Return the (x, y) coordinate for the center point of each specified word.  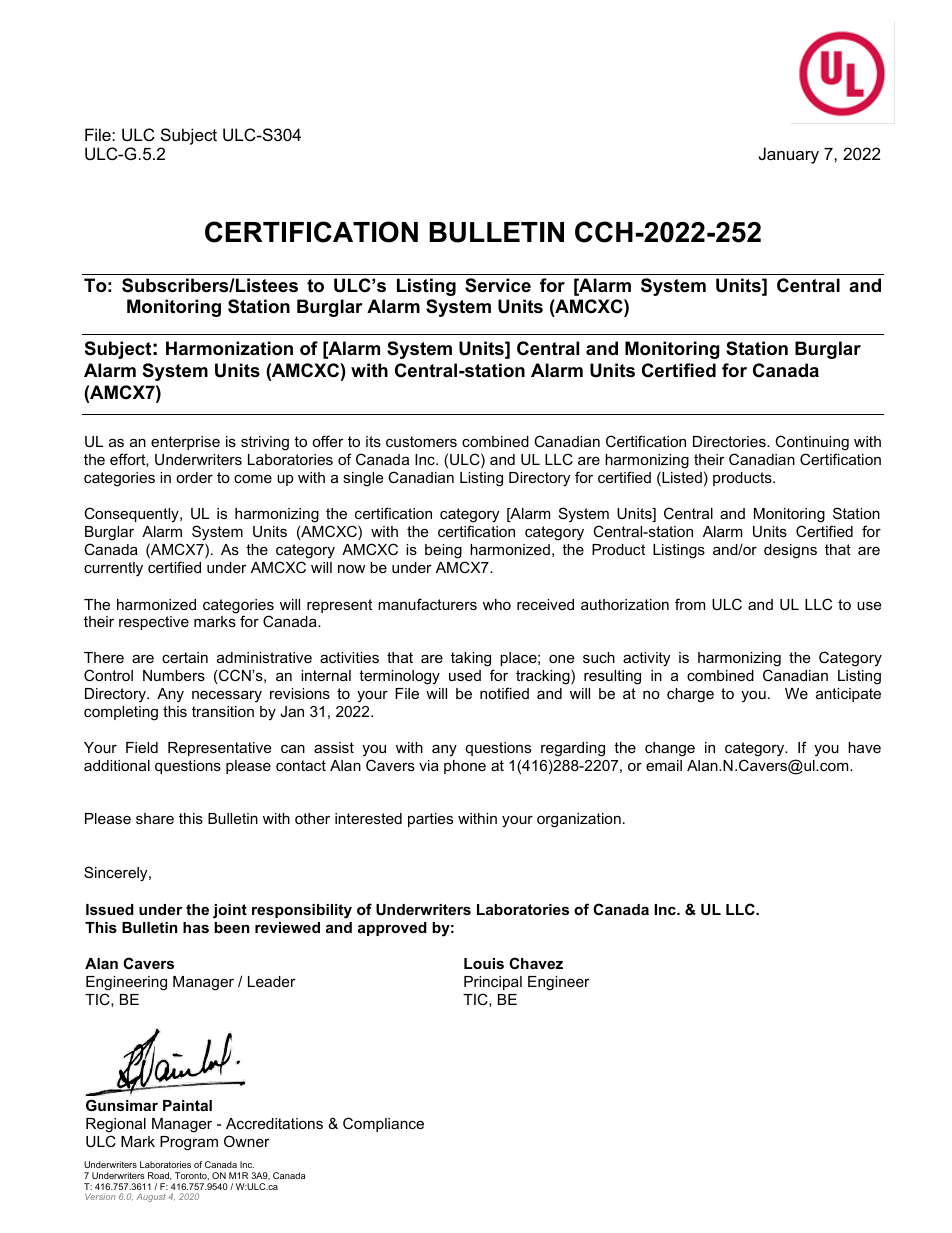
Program (189, 1143)
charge (690, 695)
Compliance (383, 1124)
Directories (730, 441)
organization (579, 820)
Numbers (174, 675)
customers (421, 441)
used (465, 675)
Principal (493, 983)
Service (498, 285)
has (196, 927)
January (789, 155)
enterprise (185, 443)
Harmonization (229, 348)
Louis (484, 963)
